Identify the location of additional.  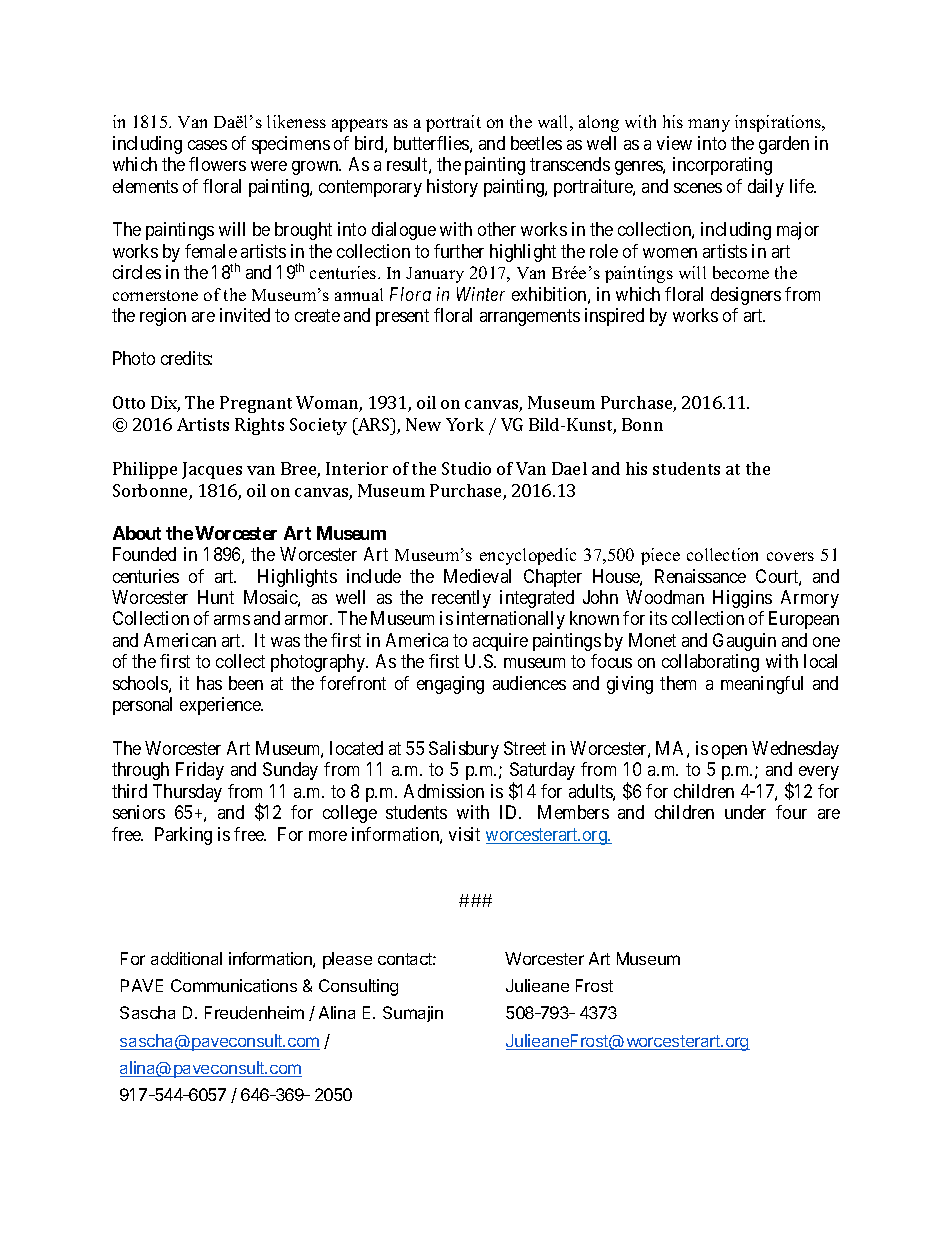
(186, 958).
